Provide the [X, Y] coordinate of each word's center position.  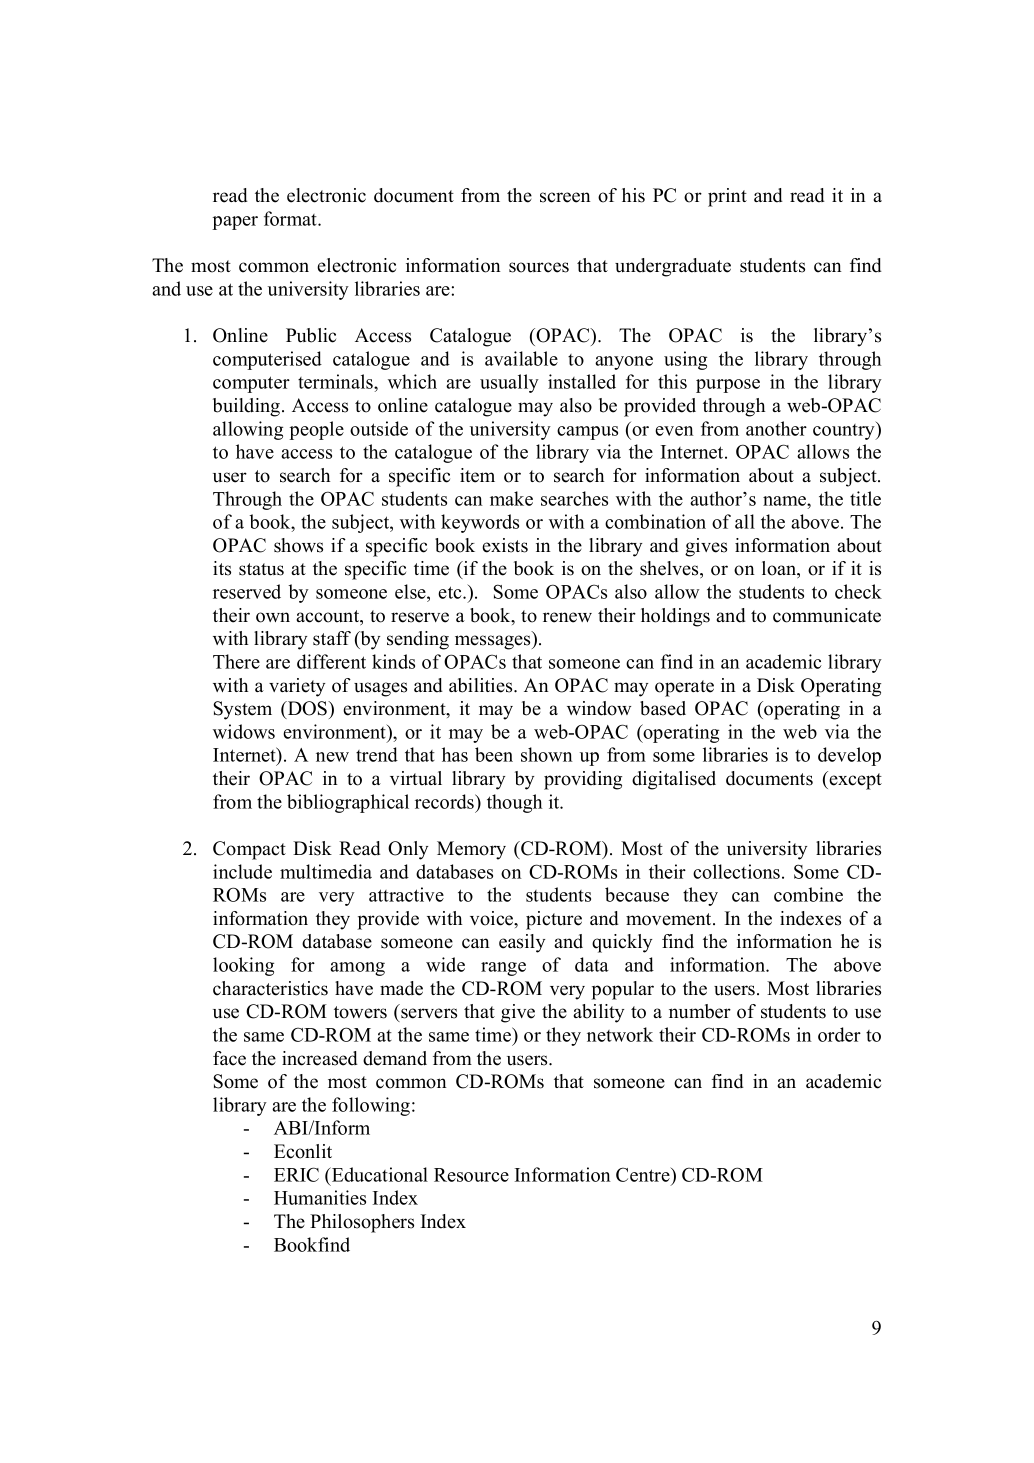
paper [235, 223]
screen [565, 197]
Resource [471, 1175]
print [727, 197]
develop [849, 756]
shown [547, 754]
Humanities [320, 1197]
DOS [308, 708]
